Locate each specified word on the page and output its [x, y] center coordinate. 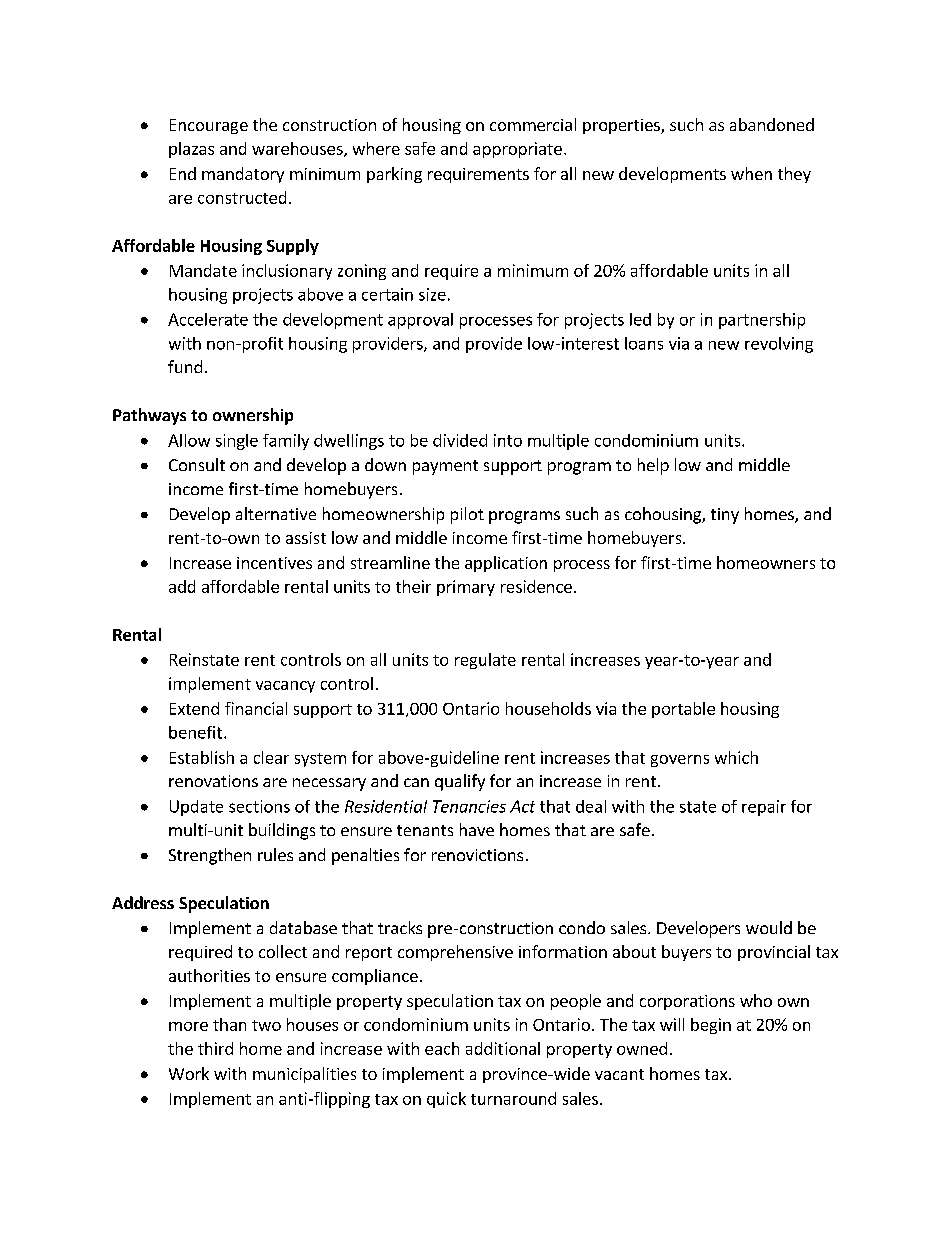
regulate [485, 661]
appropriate [517, 150]
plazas [191, 150]
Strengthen [210, 856]
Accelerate [208, 319]
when [751, 173]
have [477, 829]
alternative [276, 513]
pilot [467, 515]
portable [683, 710]
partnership [762, 321]
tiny [725, 516]
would [769, 927]
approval [420, 321]
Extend [194, 708]
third [215, 1048]
